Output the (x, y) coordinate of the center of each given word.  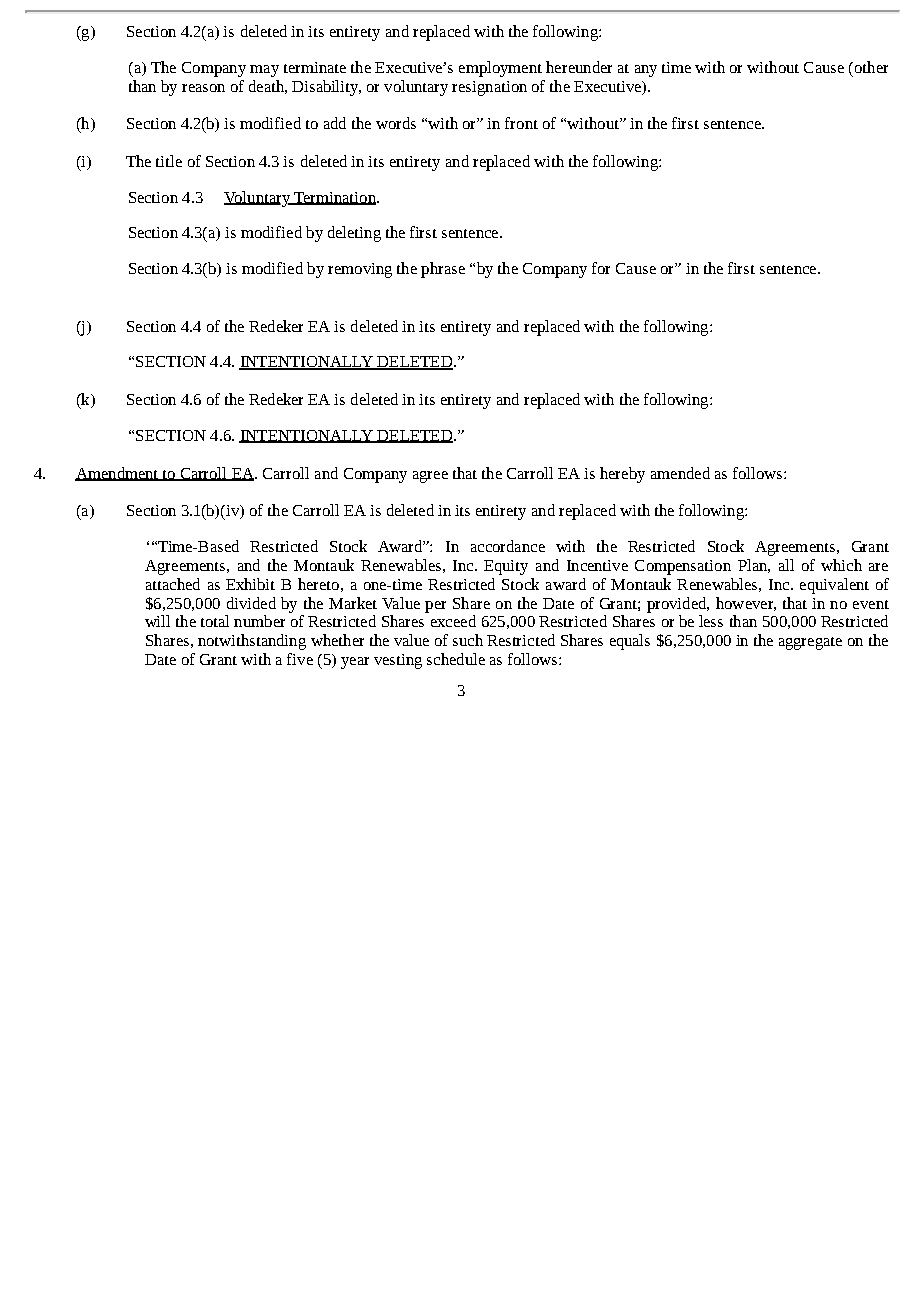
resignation (489, 88)
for (601, 268)
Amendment (118, 474)
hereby (622, 475)
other (870, 67)
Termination (335, 198)
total (215, 621)
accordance (508, 546)
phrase (443, 270)
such (468, 640)
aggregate (810, 643)
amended (680, 473)
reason (203, 88)
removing (360, 270)
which (841, 565)
